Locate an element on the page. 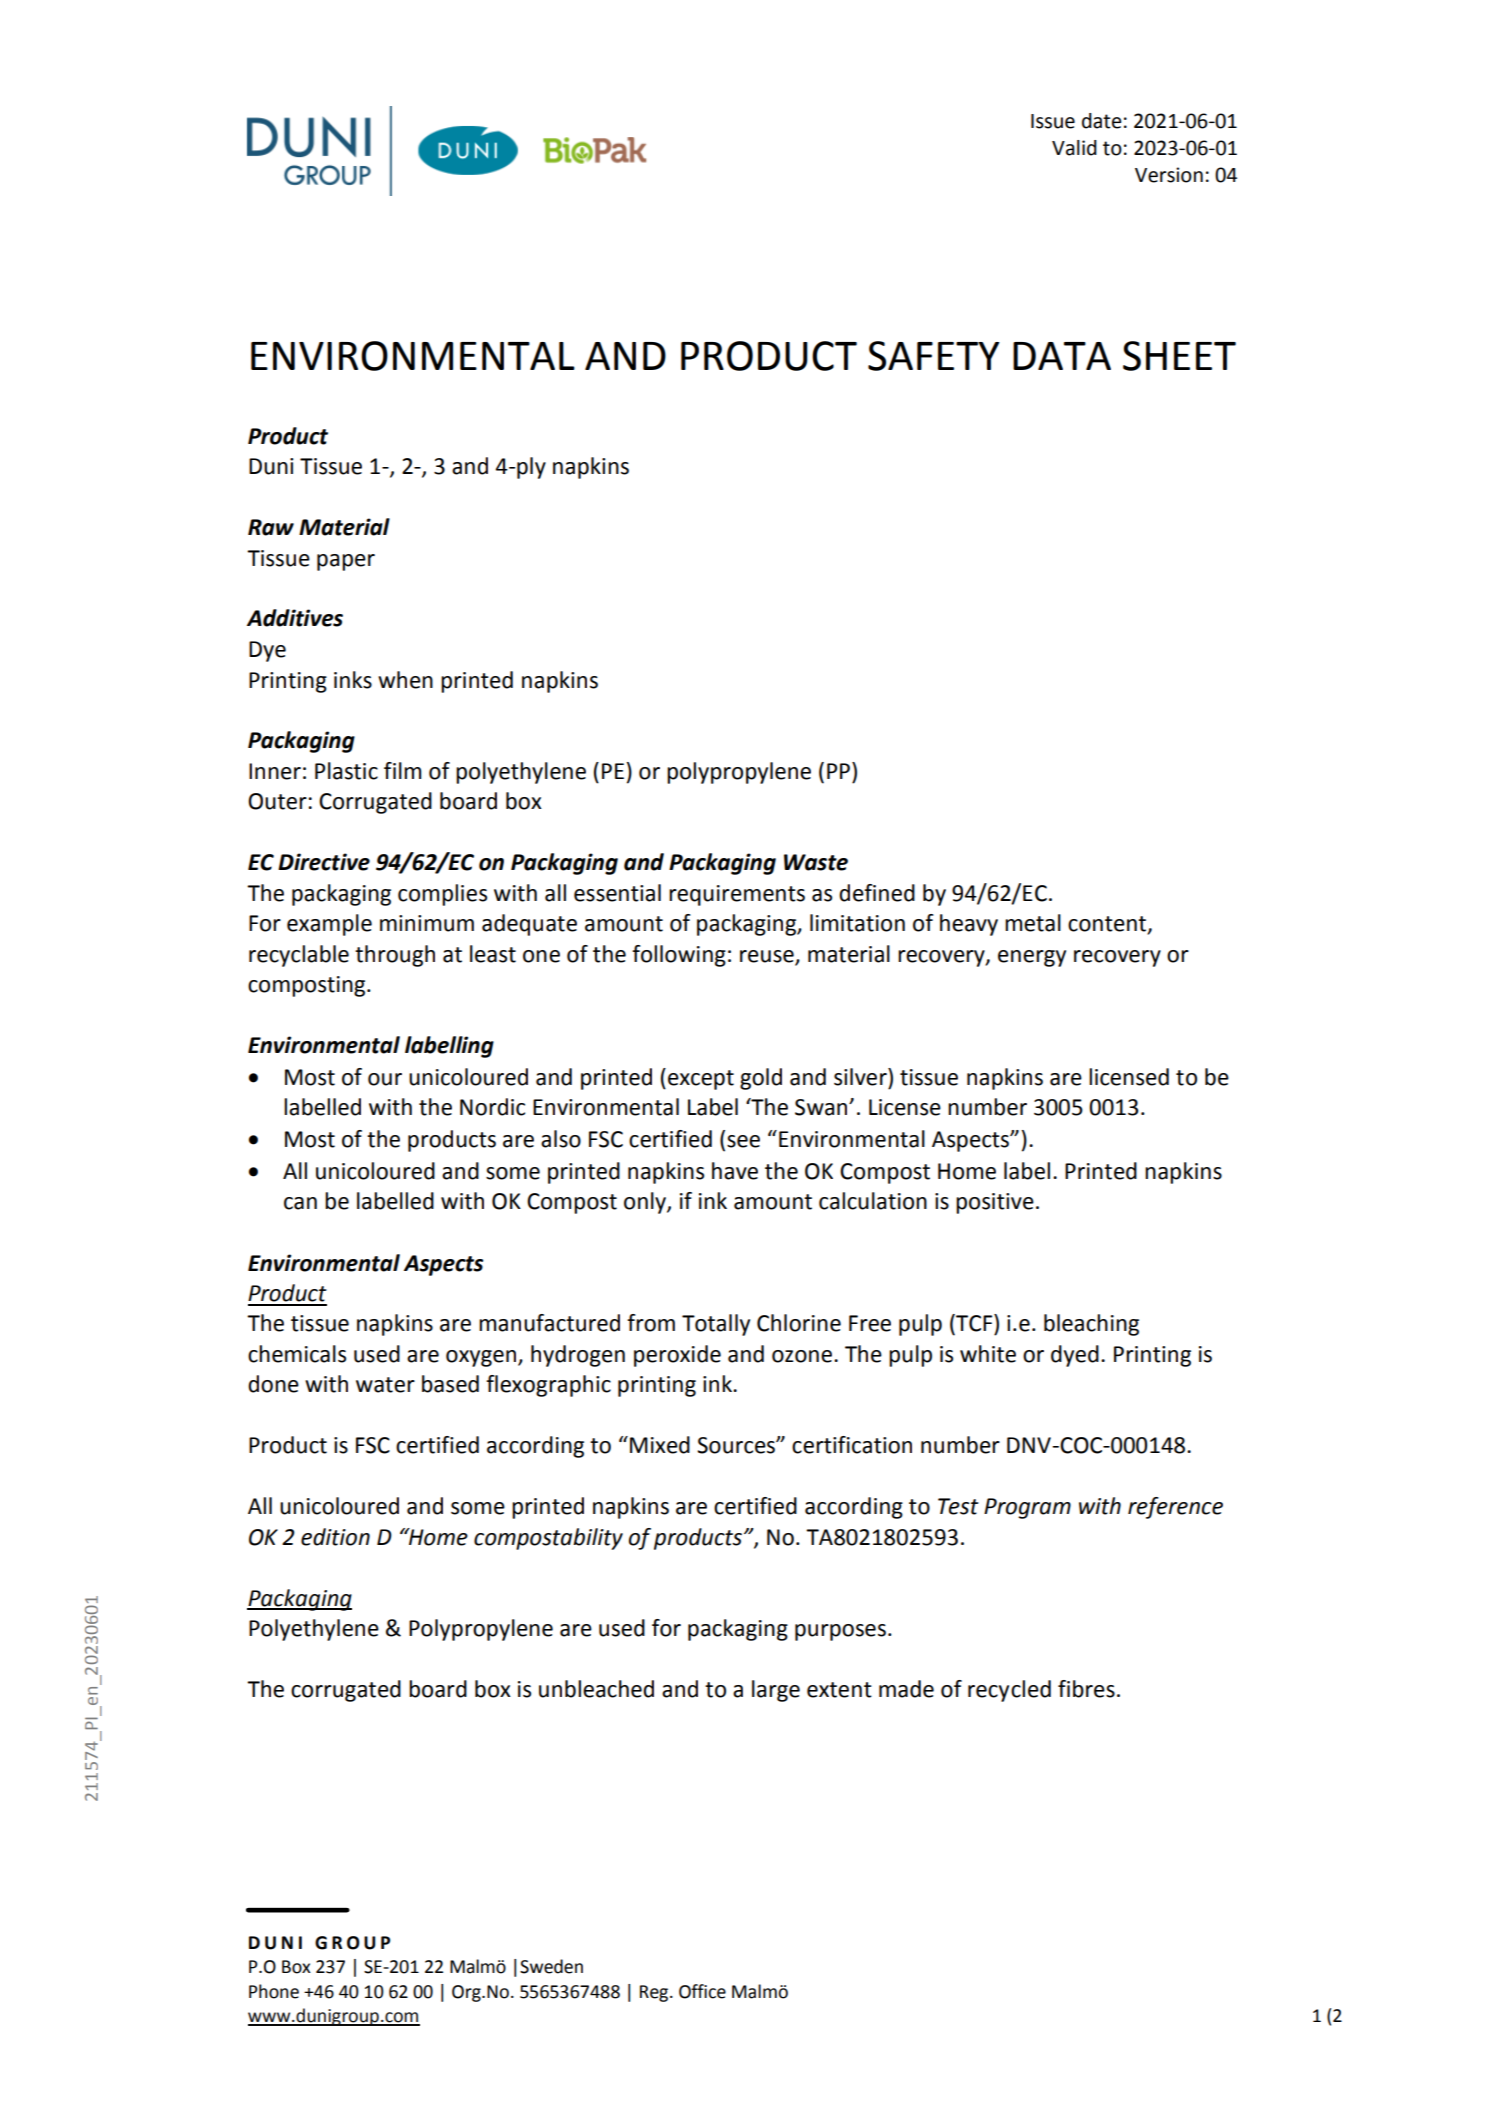 The width and height of the page is (1486, 2101). Phone is located at coordinates (274, 1991).
